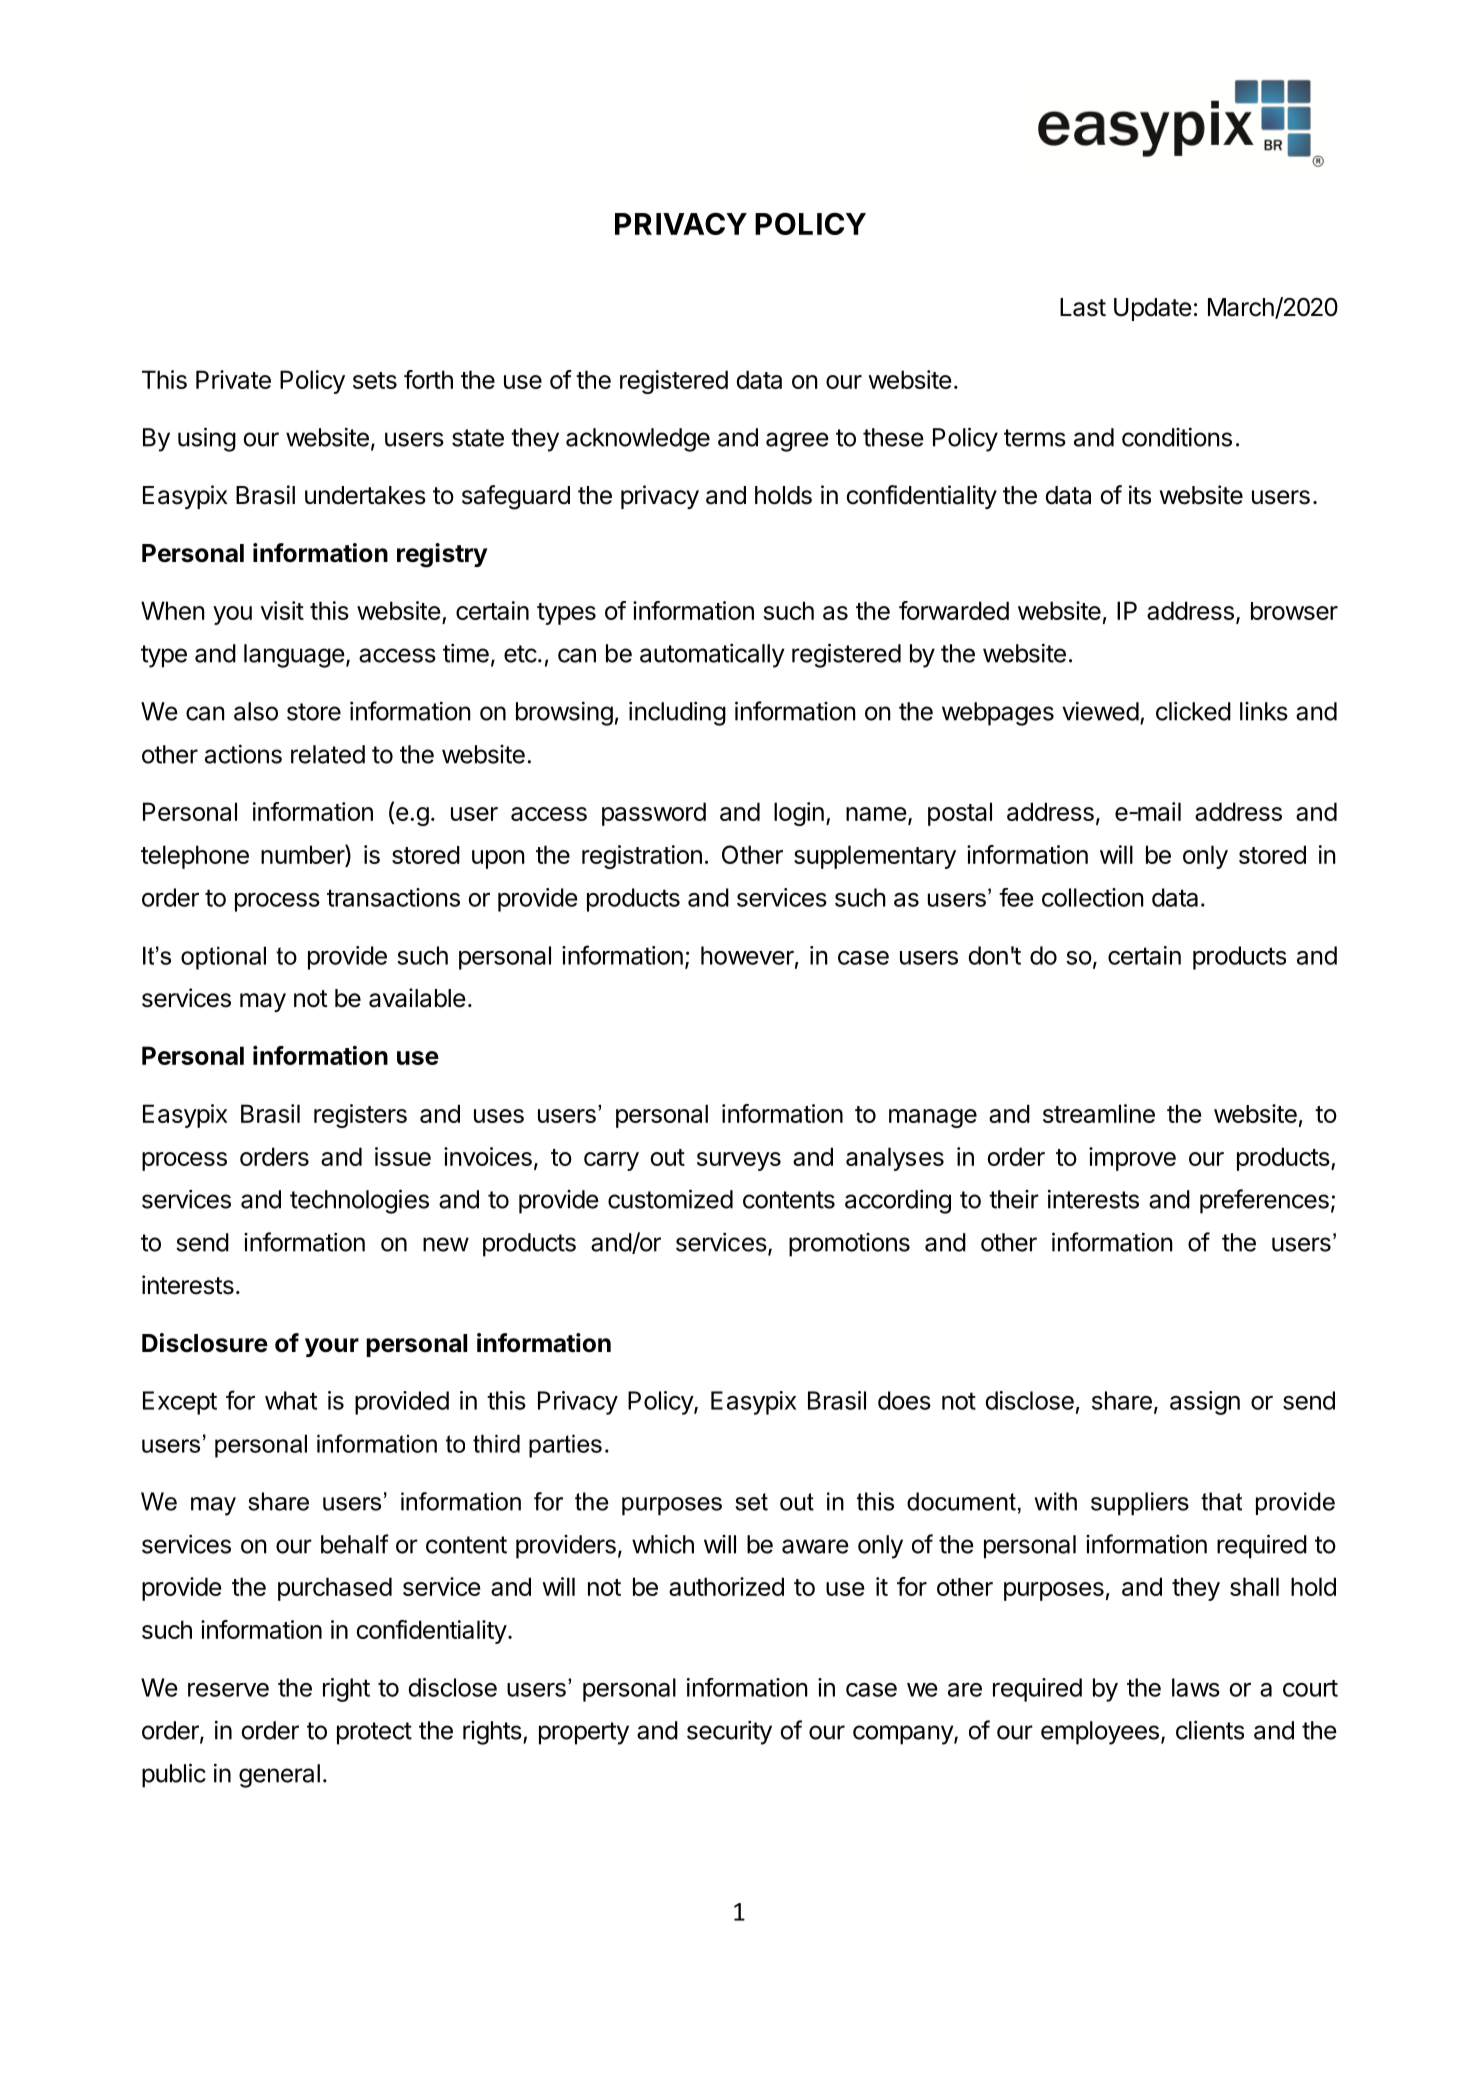 Image resolution: width=1478 pixels, height=2091 pixels. Describe the element at coordinates (1153, 309) in the screenshot. I see `Update` at that location.
